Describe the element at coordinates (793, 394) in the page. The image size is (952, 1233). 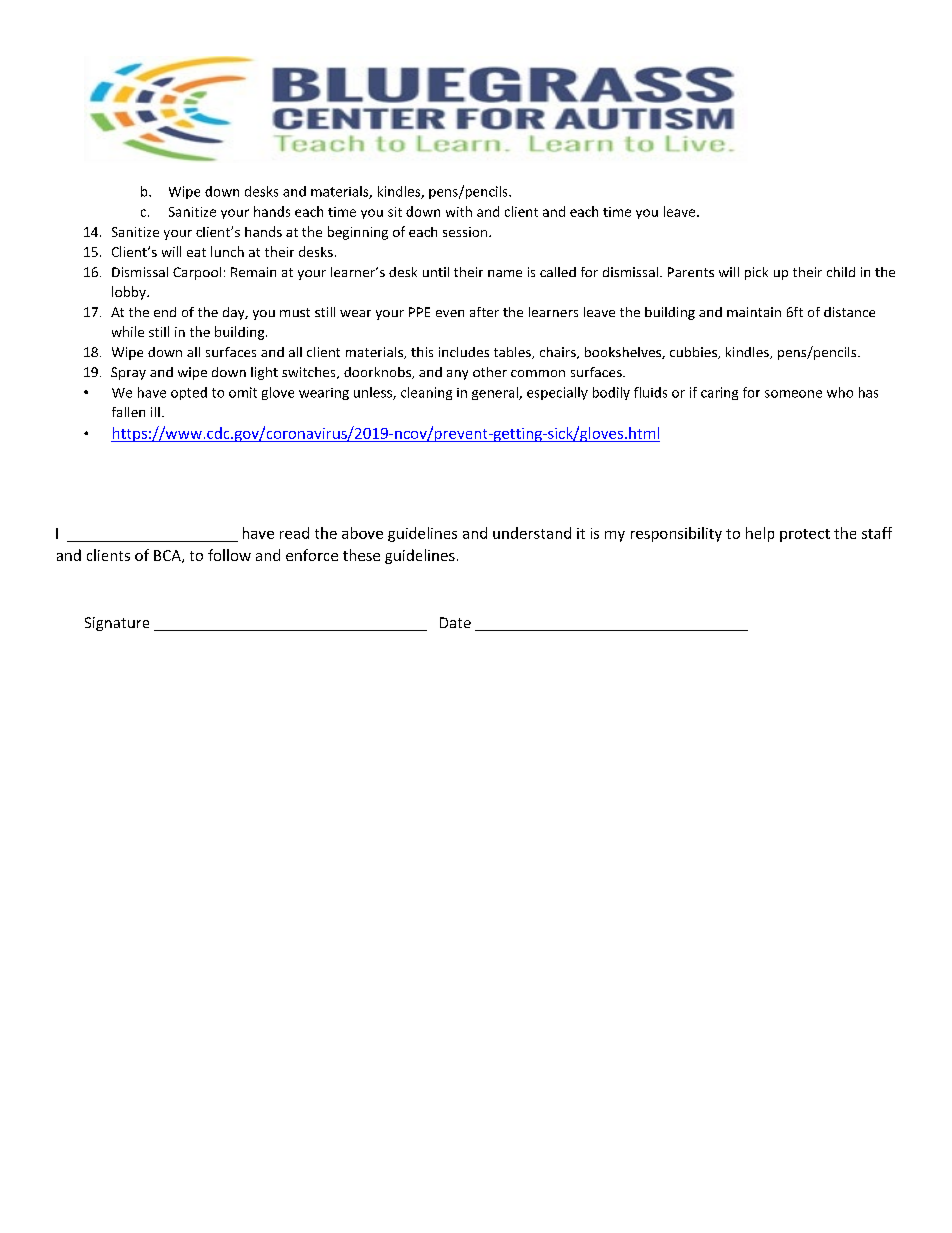
I see `someone` at that location.
